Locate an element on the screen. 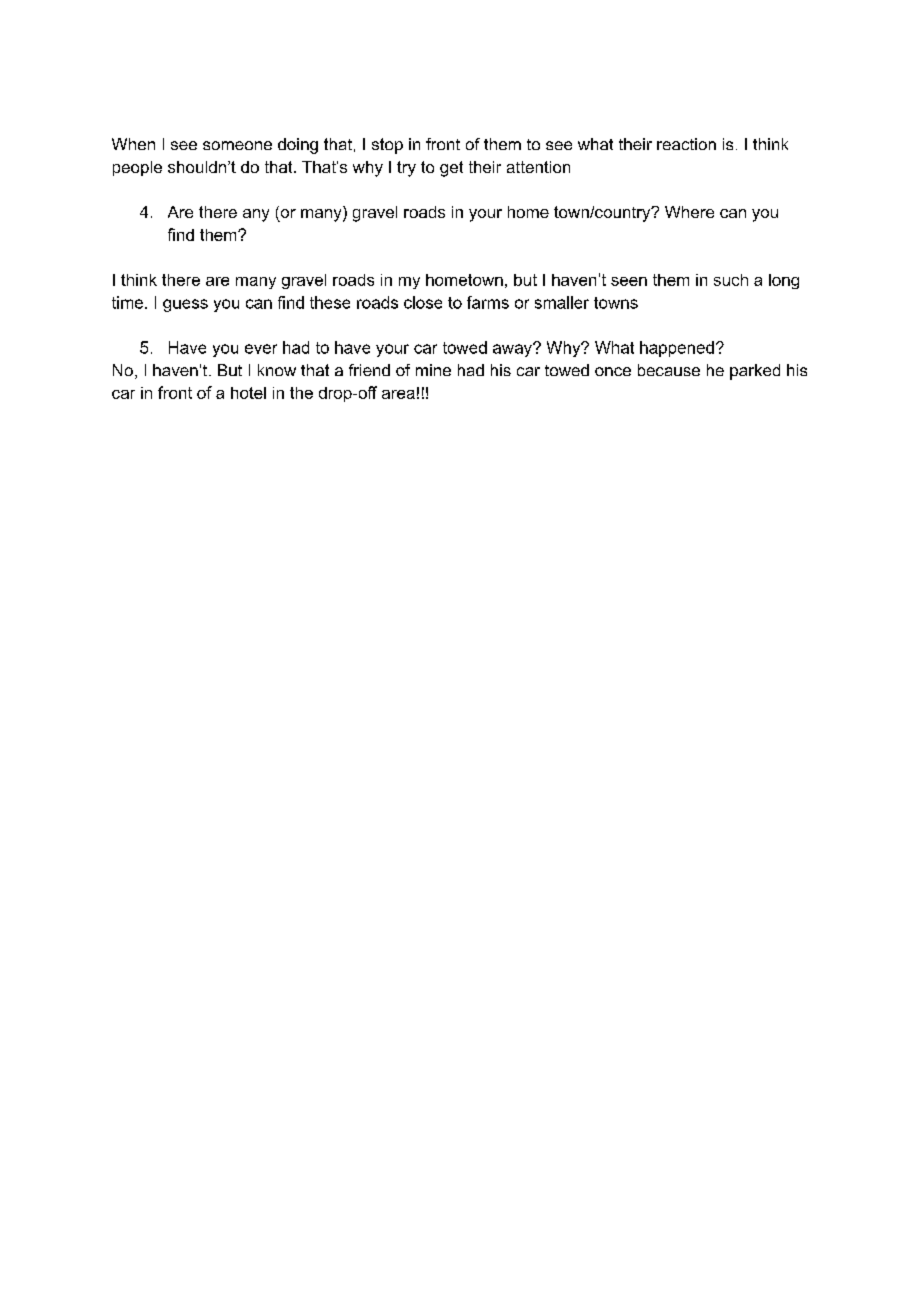 Image resolution: width=924 pixels, height=1307 pixels. hotel is located at coordinates (248, 393).
